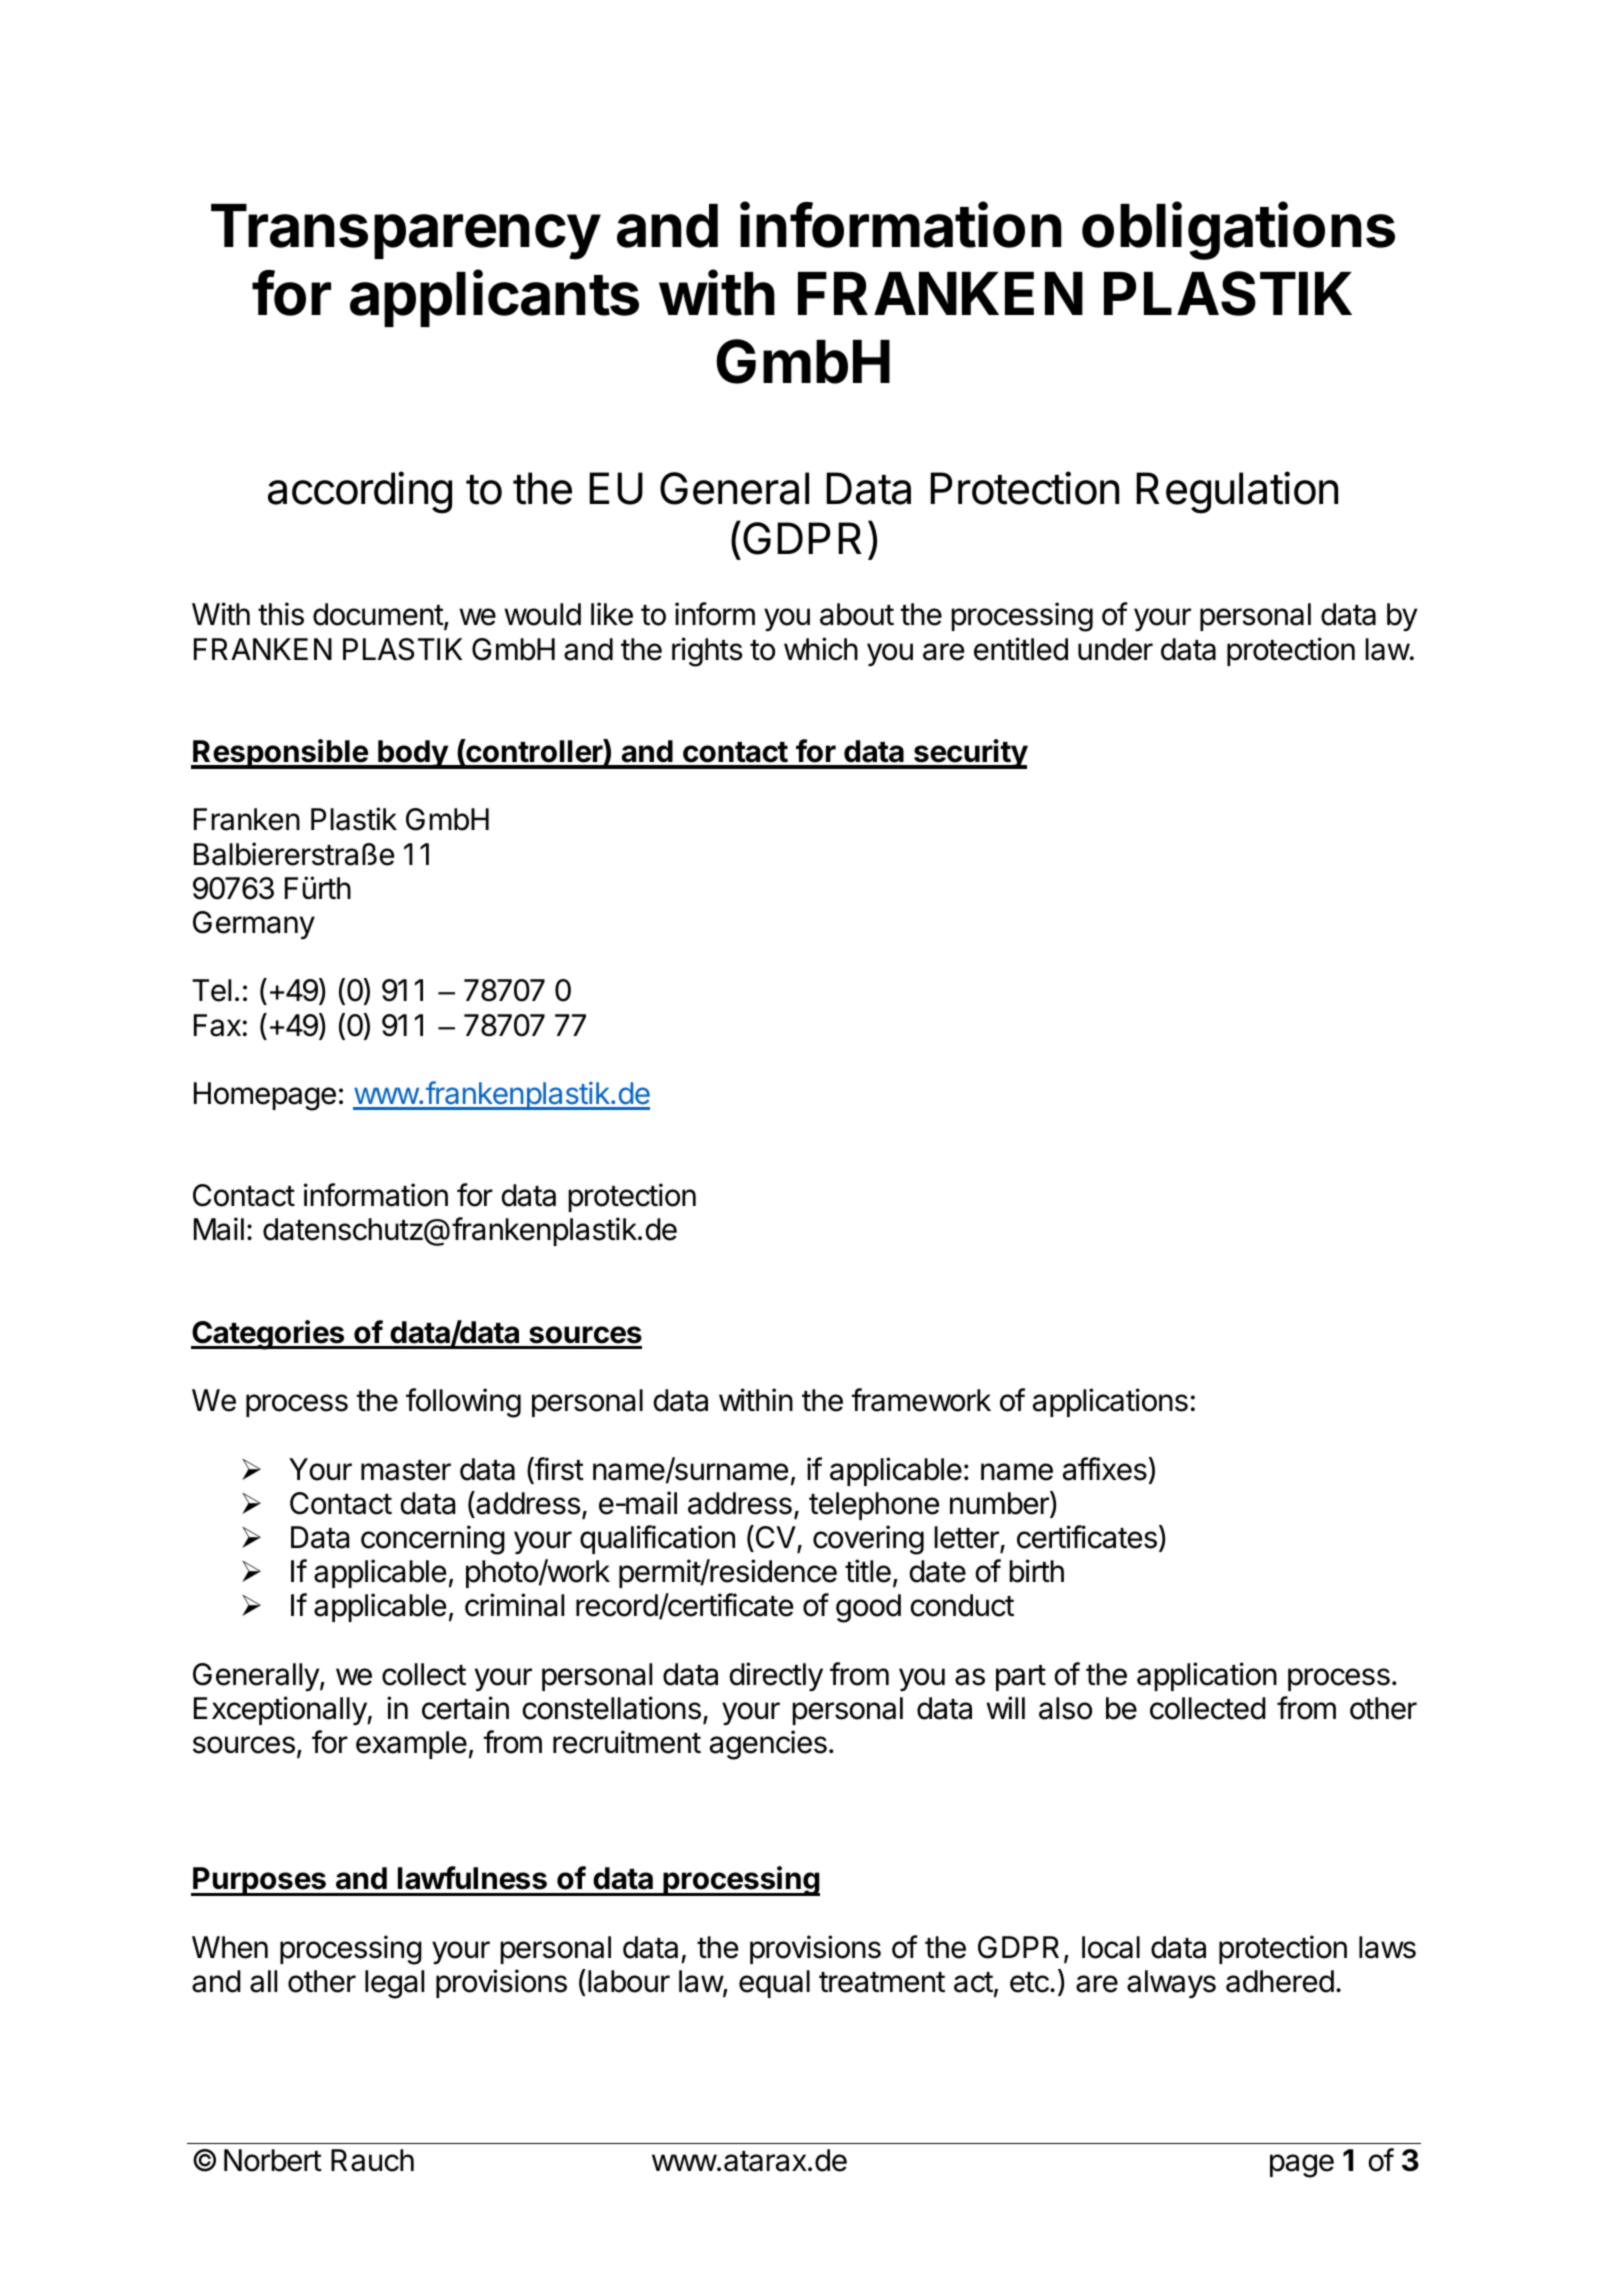 The image size is (1608, 2274). I want to click on Categories, so click(269, 1335).
